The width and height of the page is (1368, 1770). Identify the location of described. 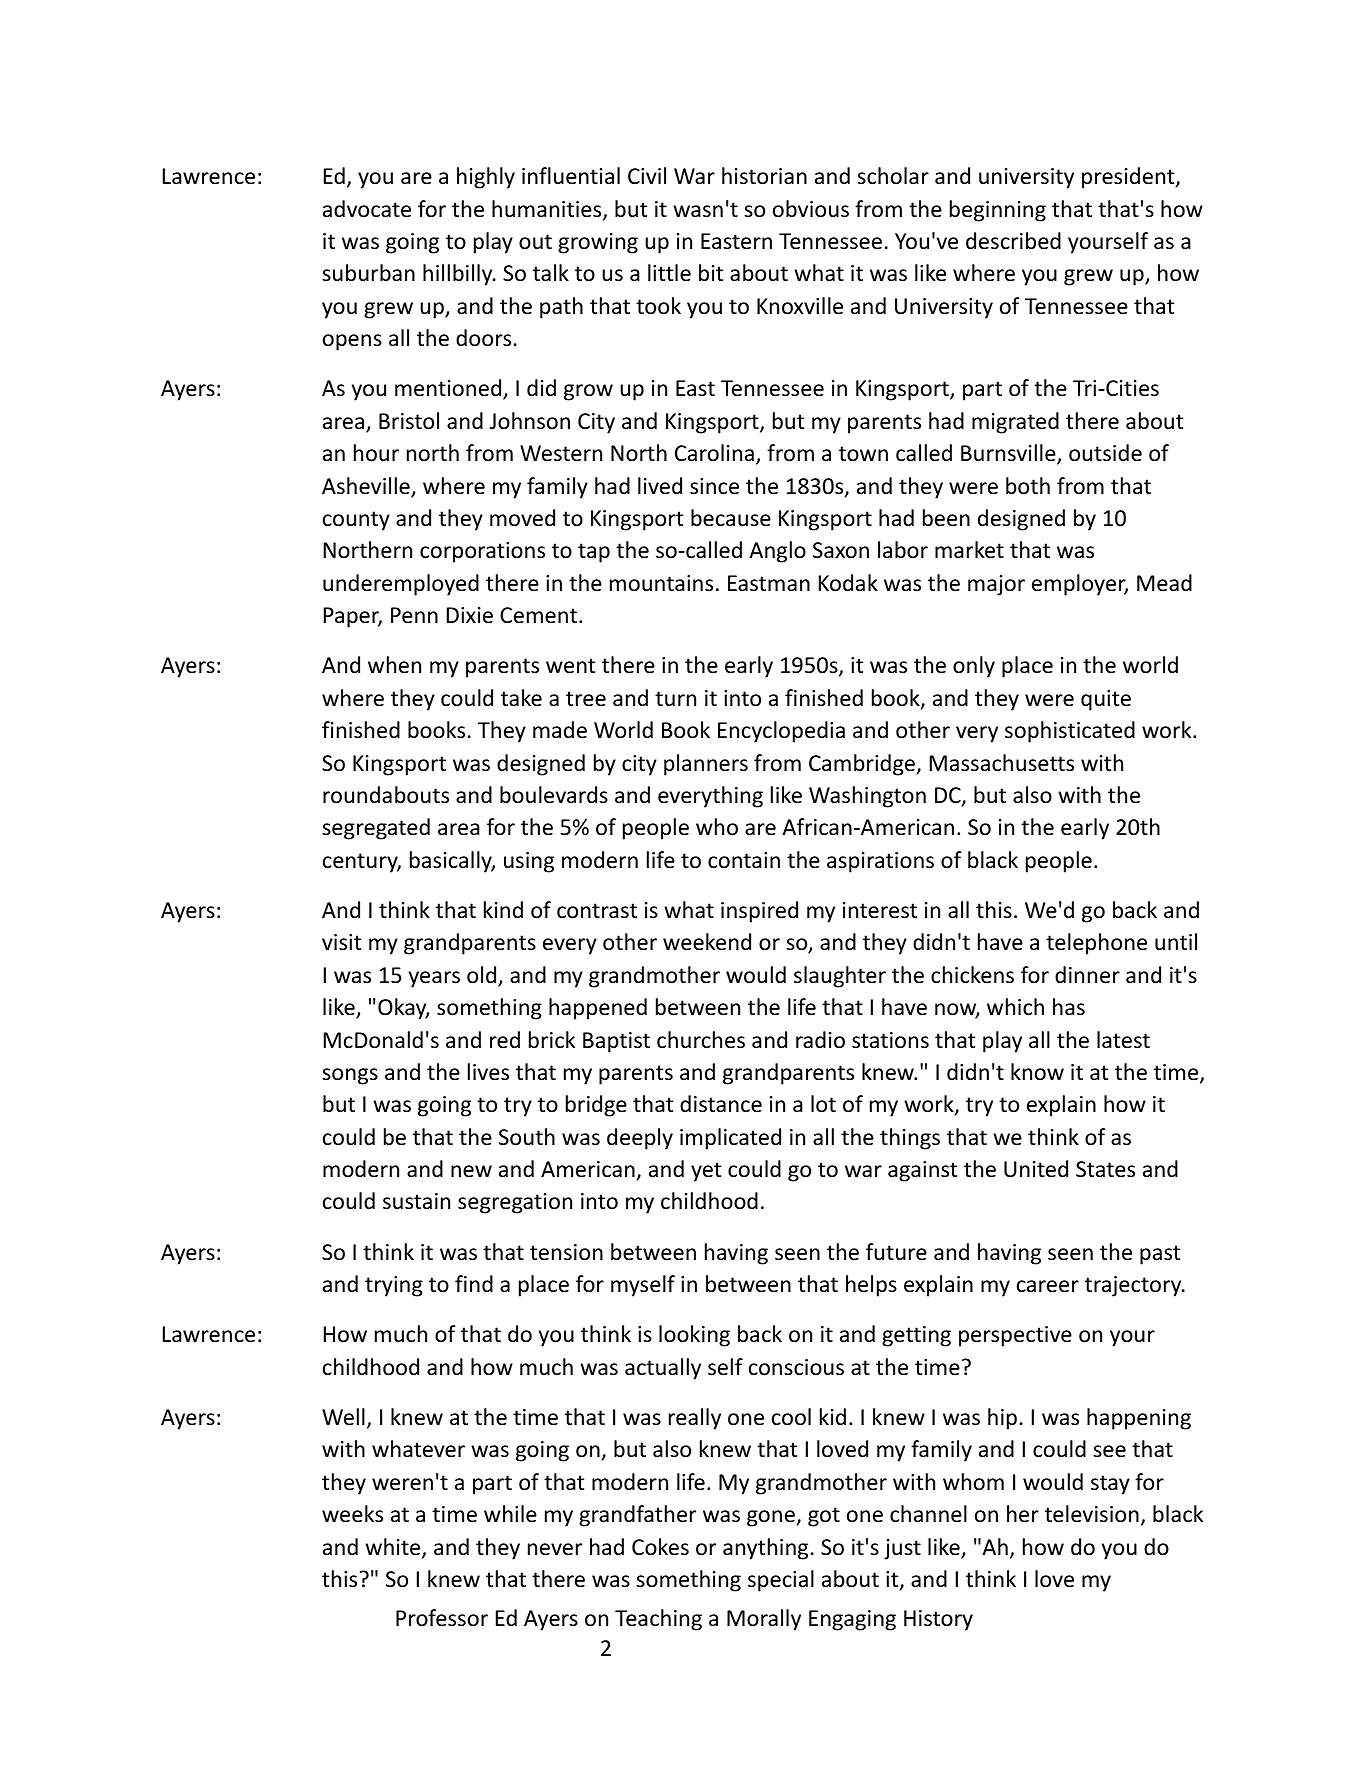
(1013, 241).
